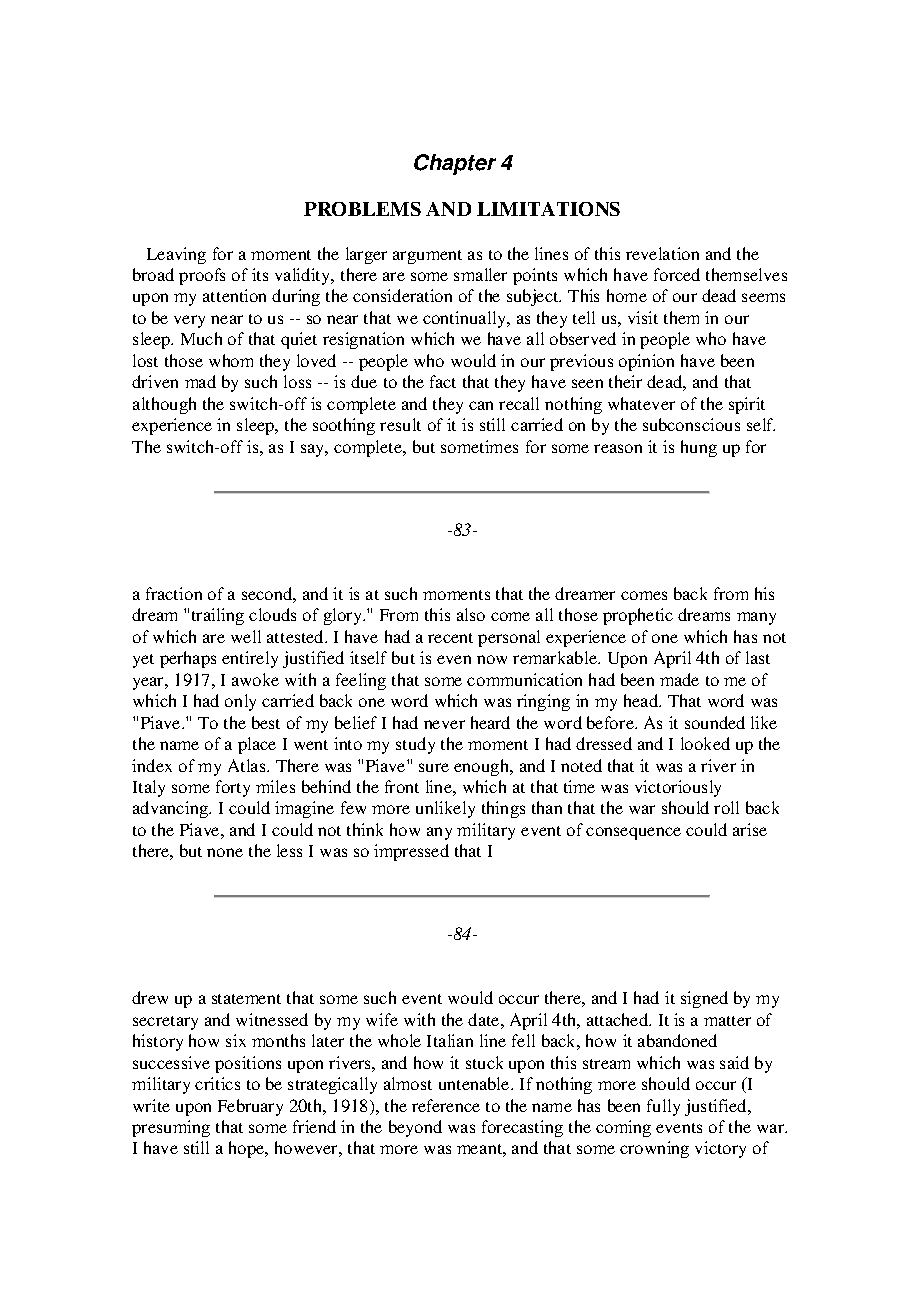  Describe the element at coordinates (188, 659) in the screenshot. I see `perhaps` at that location.
